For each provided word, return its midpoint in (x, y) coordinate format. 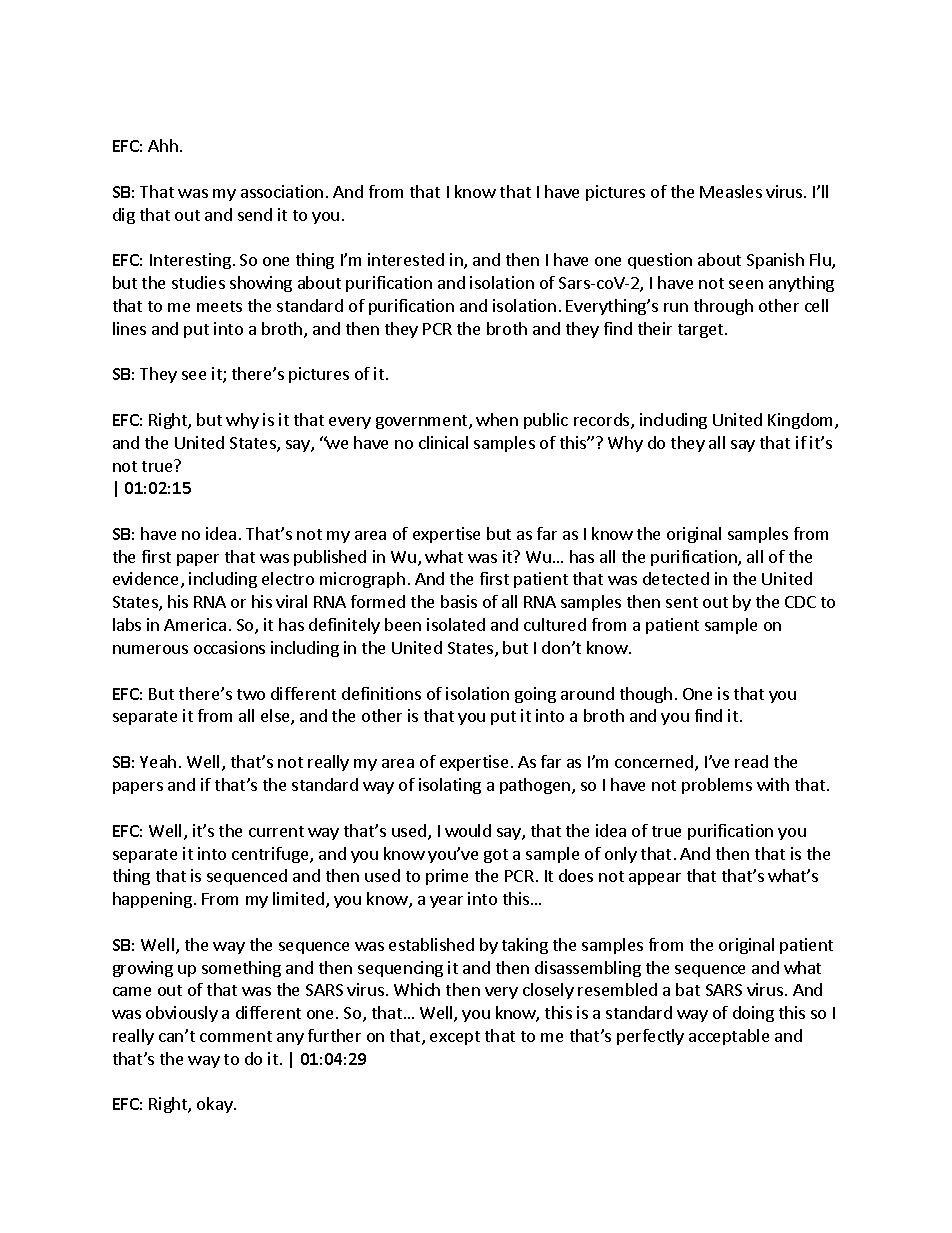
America (195, 624)
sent (682, 602)
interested (406, 259)
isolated (456, 624)
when (497, 419)
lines (129, 328)
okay (216, 1105)
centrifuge (271, 855)
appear (655, 879)
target (702, 331)
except (455, 1038)
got (496, 856)
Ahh (163, 145)
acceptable (729, 1037)
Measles (731, 191)
